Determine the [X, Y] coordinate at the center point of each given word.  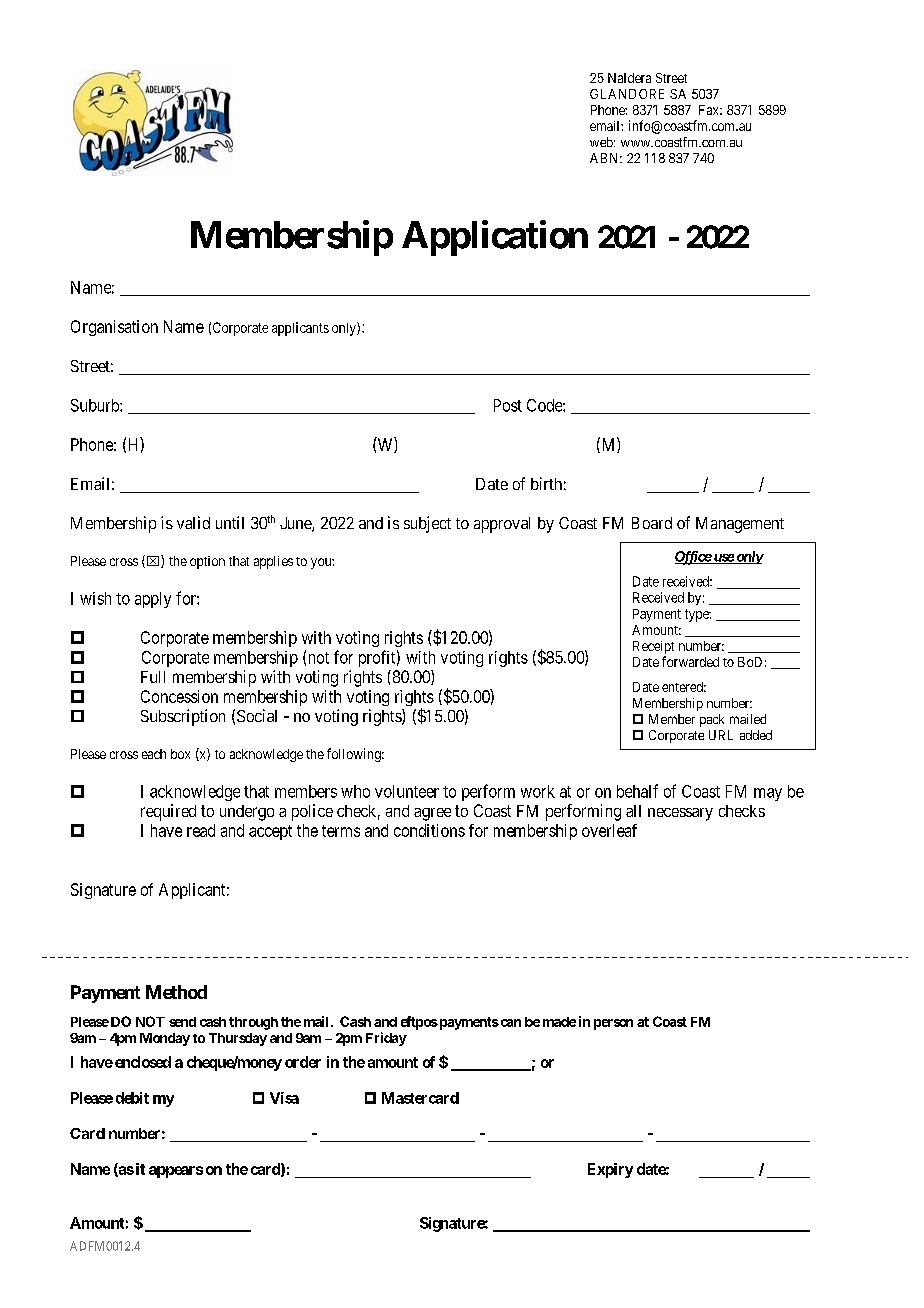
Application [495, 238]
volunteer [407, 791]
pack [712, 720]
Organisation [114, 328]
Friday [386, 1039]
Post [508, 405]
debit [132, 1098]
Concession [179, 696]
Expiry [610, 1170]
